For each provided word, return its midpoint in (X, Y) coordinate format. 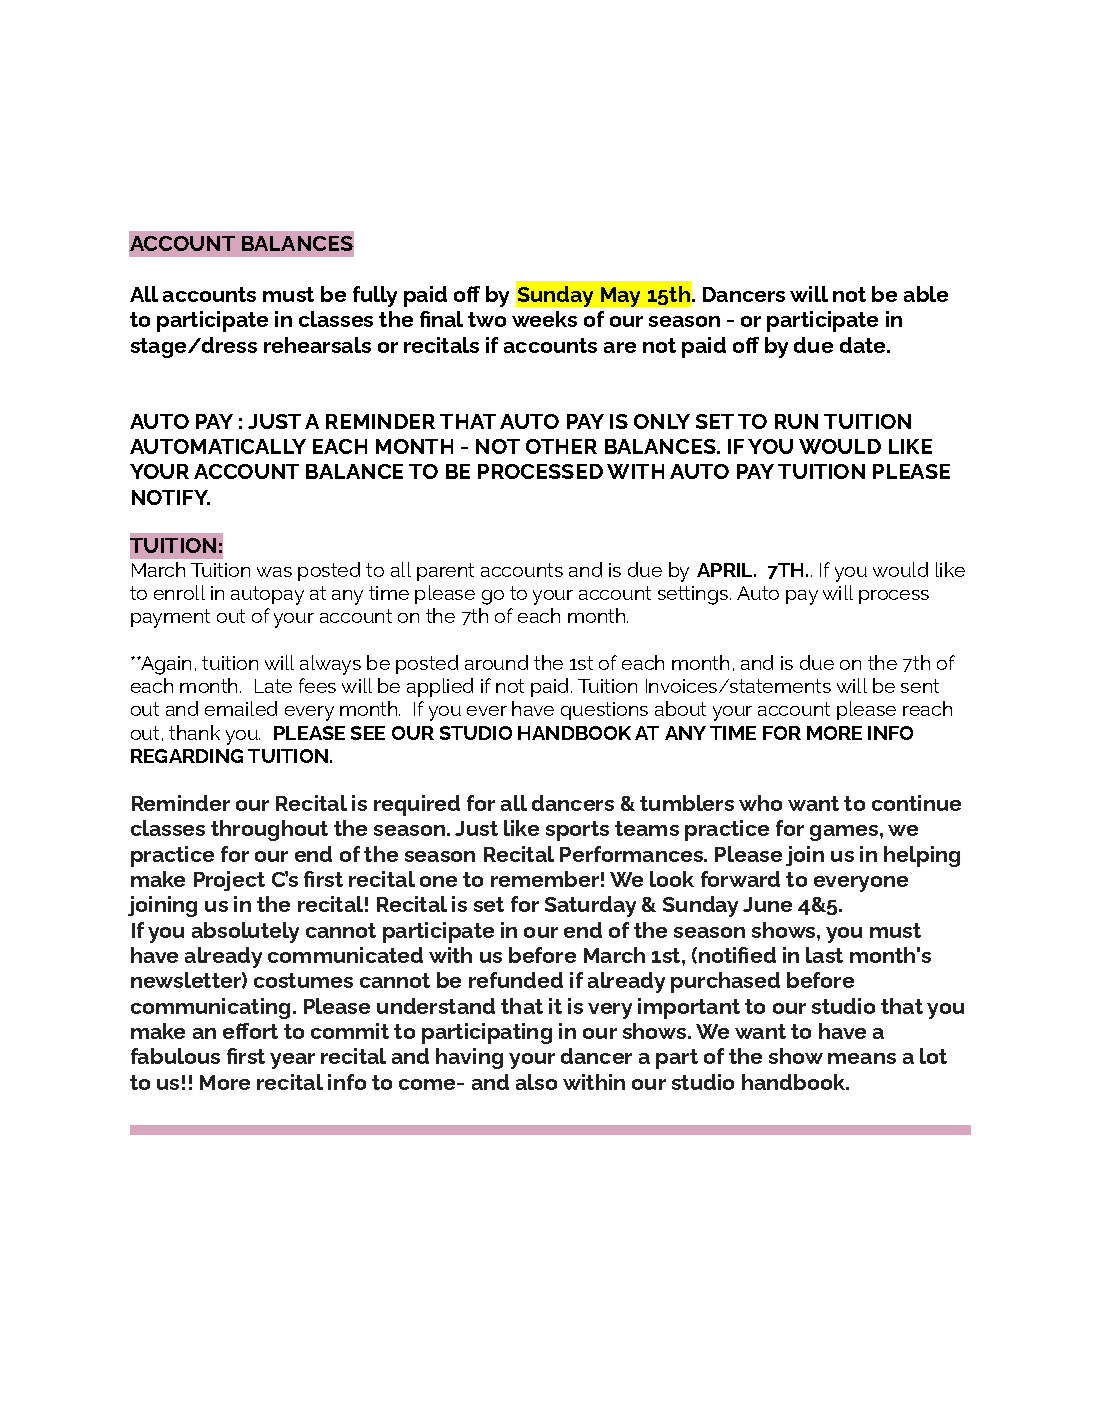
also (536, 1082)
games (844, 833)
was (274, 572)
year (292, 1061)
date (864, 345)
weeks (544, 319)
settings (693, 595)
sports (577, 831)
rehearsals (317, 345)
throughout (269, 830)
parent (445, 572)
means (862, 1058)
